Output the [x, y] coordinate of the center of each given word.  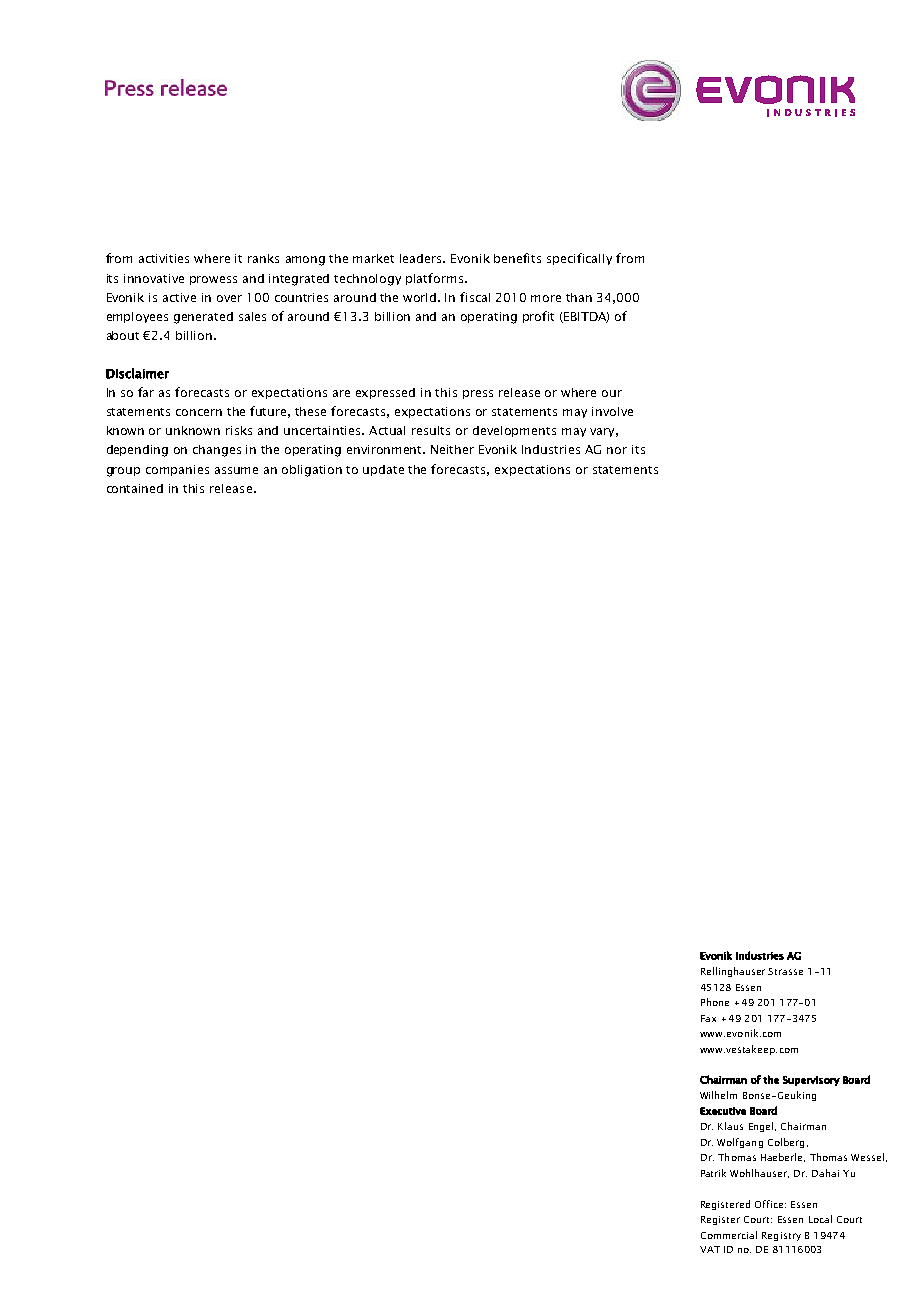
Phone [715, 1002]
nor [617, 450]
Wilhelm [718, 1095]
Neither [452, 449]
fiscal [475, 297]
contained [135, 488]
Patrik [713, 1173]
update [383, 470]
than [579, 297]
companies [177, 470]
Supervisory [811, 1081]
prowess [213, 280]
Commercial [729, 1235]
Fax [708, 1018]
